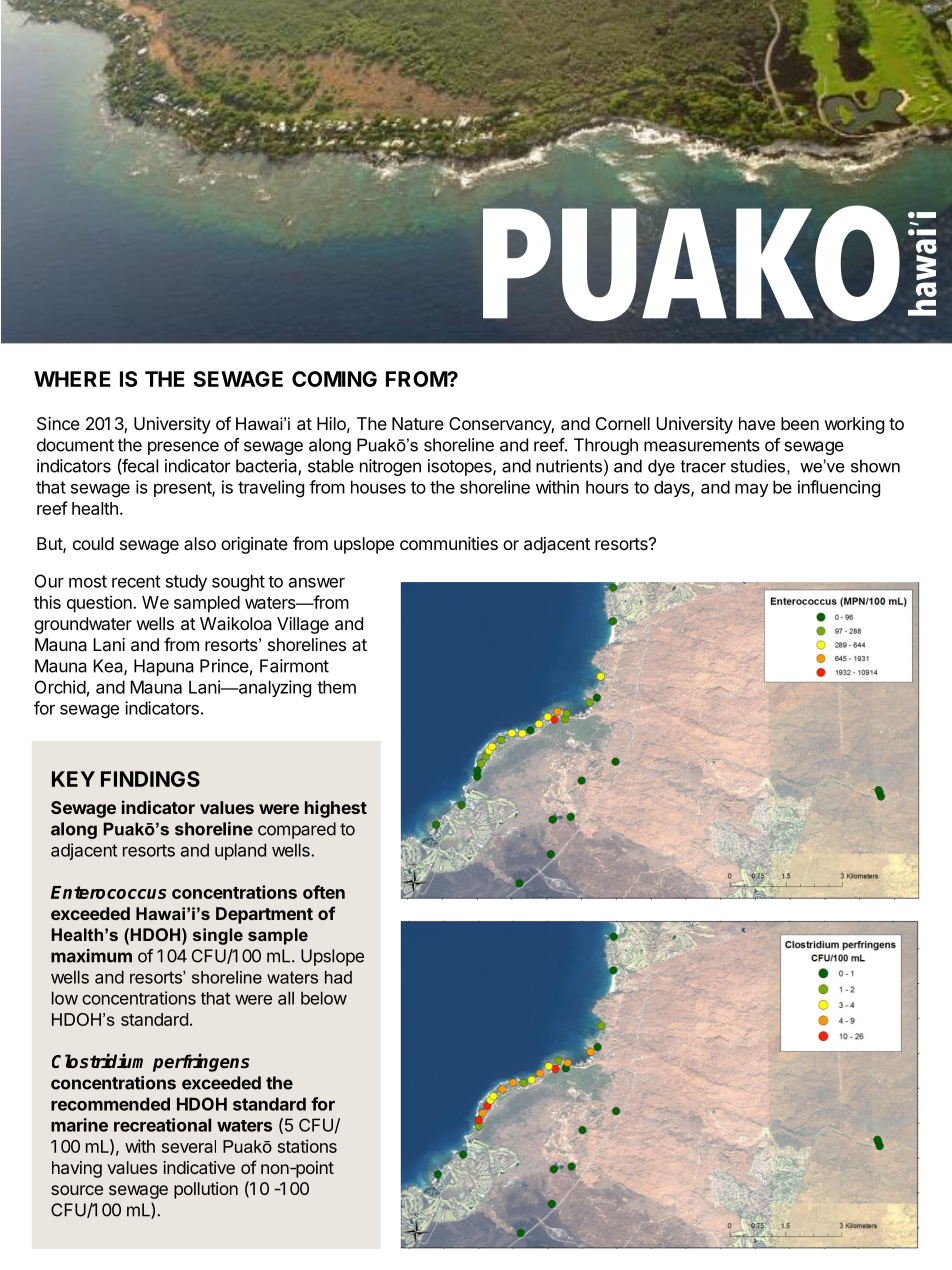 The height and width of the image is (1270, 952). What do you see at coordinates (72, 379) in the image?
I see `WHERE` at bounding box center [72, 379].
